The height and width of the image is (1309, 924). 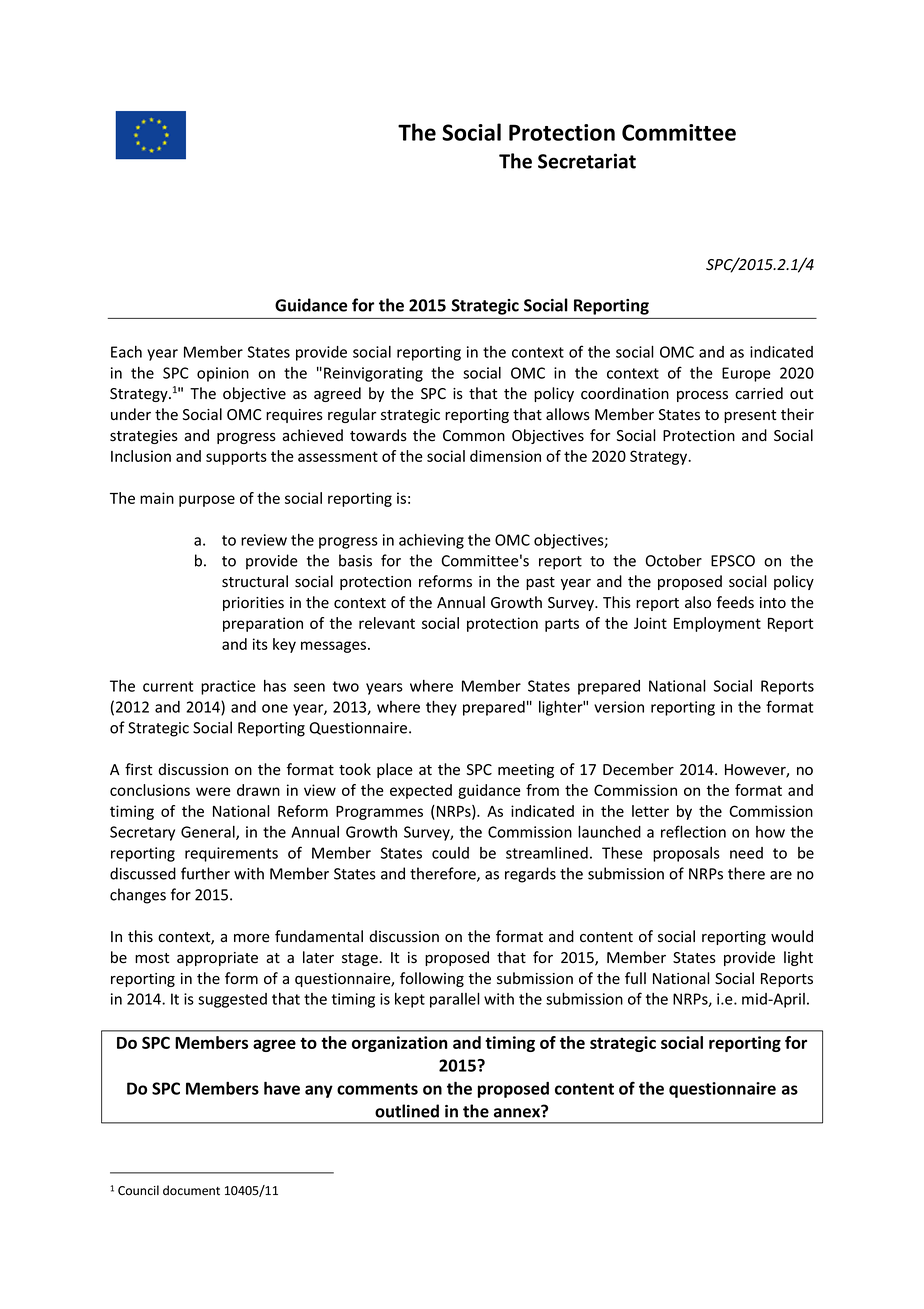 What do you see at coordinates (407, 1111) in the image?
I see `outlined` at bounding box center [407, 1111].
